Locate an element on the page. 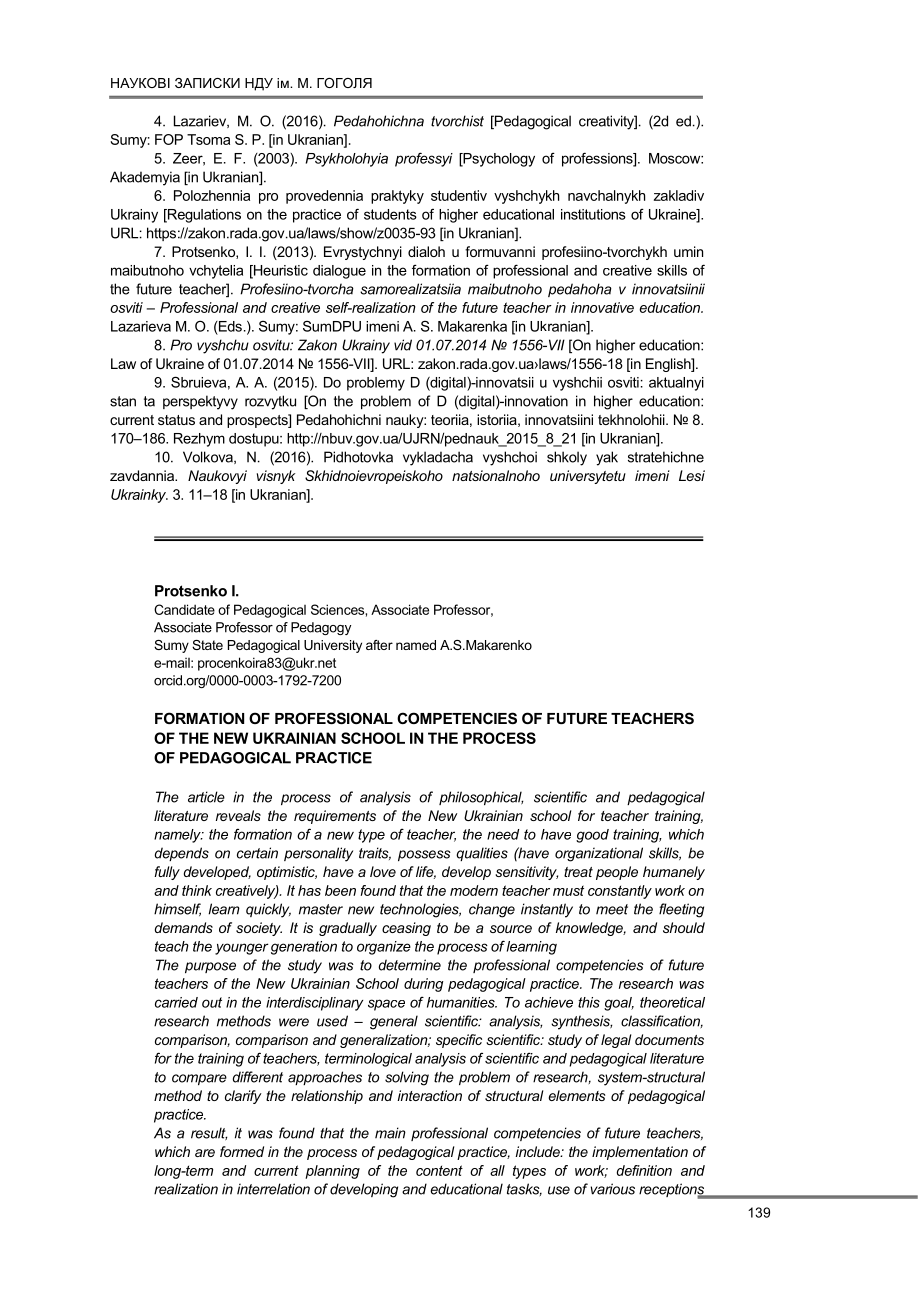  formed is located at coordinates (242, 1151).
